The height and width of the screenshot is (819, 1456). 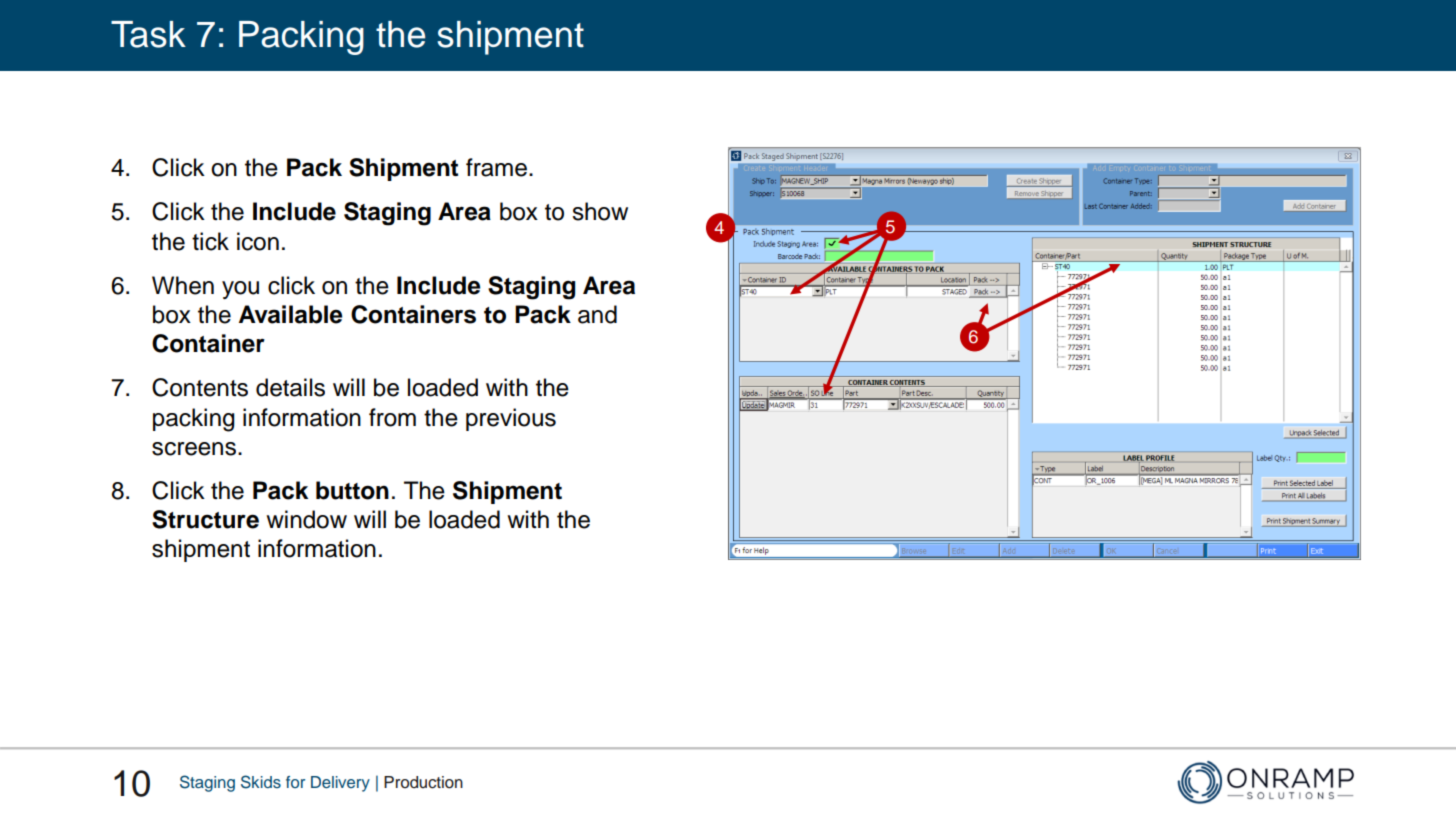 I want to click on Structure, so click(x=205, y=519).
